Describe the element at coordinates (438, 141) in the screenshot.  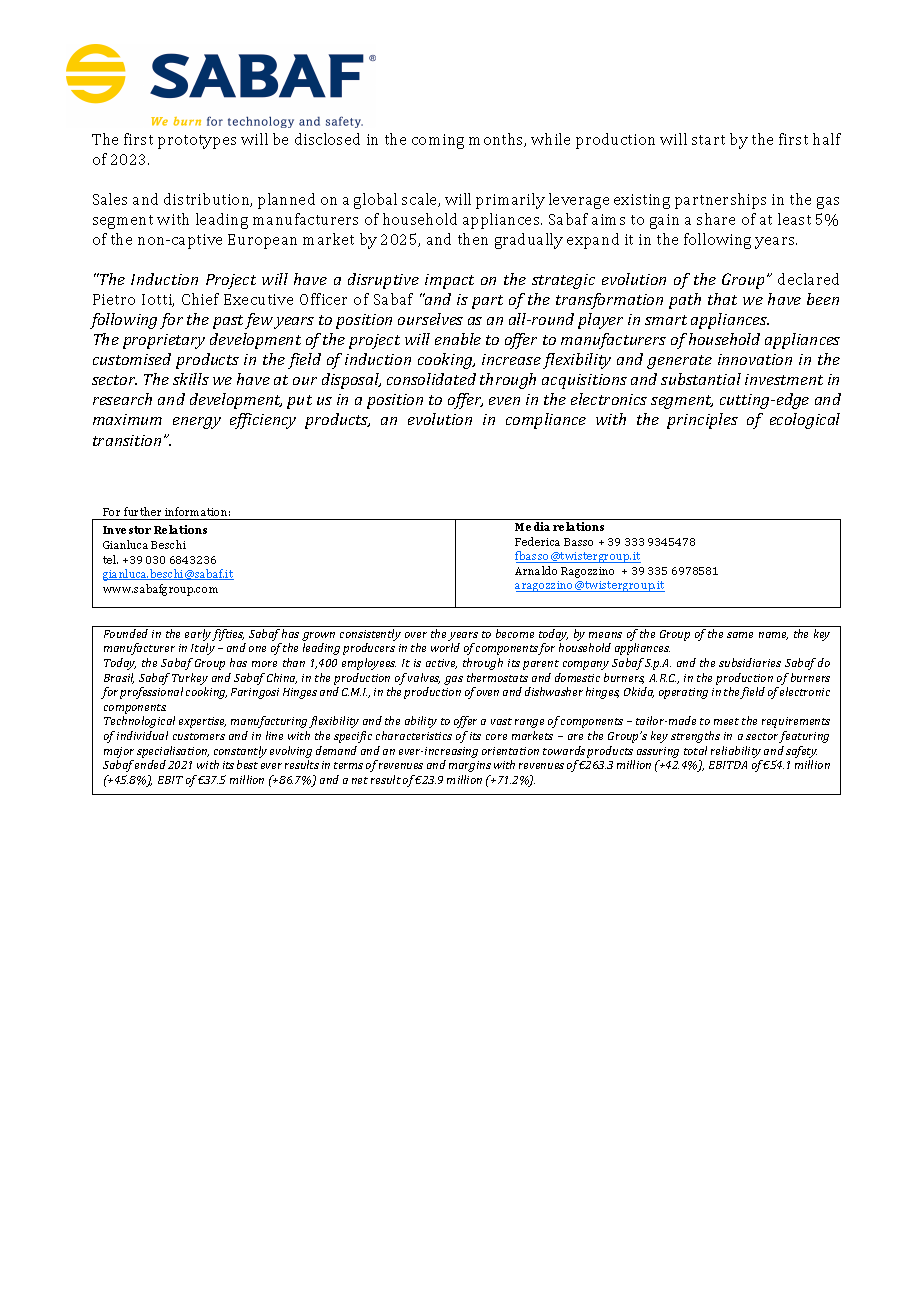
I see `coming` at that location.
